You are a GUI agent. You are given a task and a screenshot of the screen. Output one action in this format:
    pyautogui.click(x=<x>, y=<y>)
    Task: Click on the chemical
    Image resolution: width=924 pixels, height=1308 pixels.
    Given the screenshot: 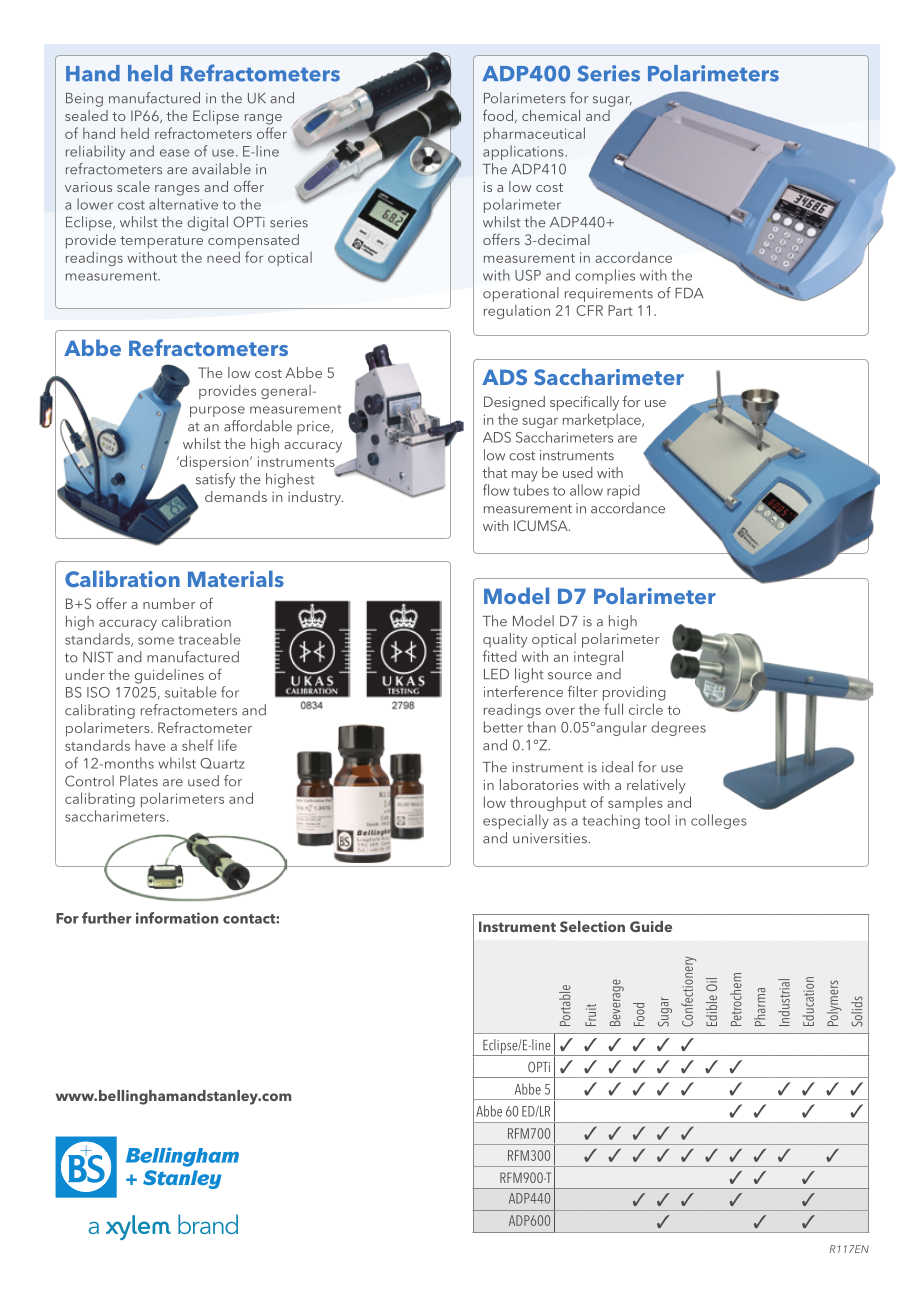 What is the action you would take?
    pyautogui.click(x=551, y=115)
